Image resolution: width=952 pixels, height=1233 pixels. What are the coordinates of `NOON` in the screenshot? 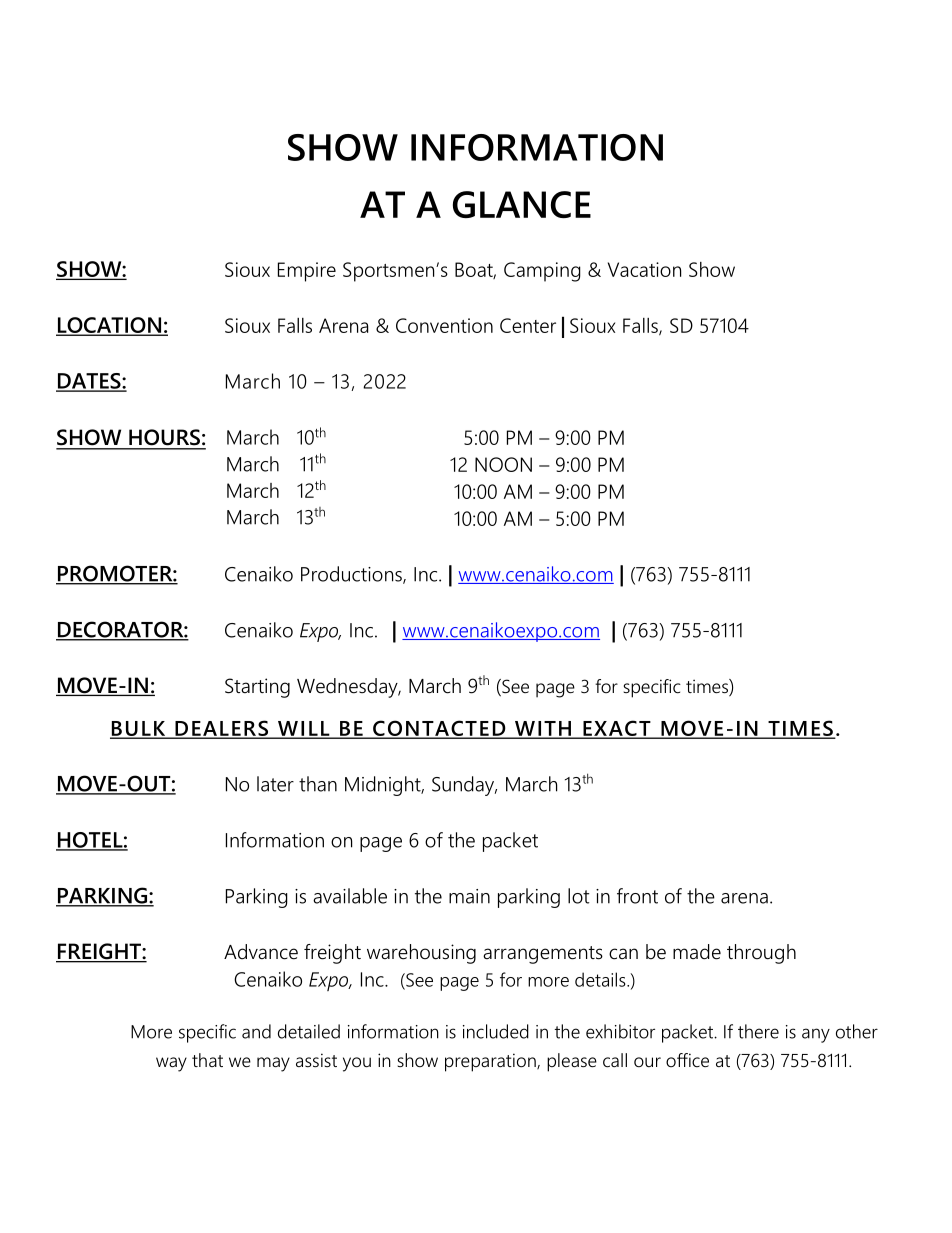 It's located at (503, 464).
